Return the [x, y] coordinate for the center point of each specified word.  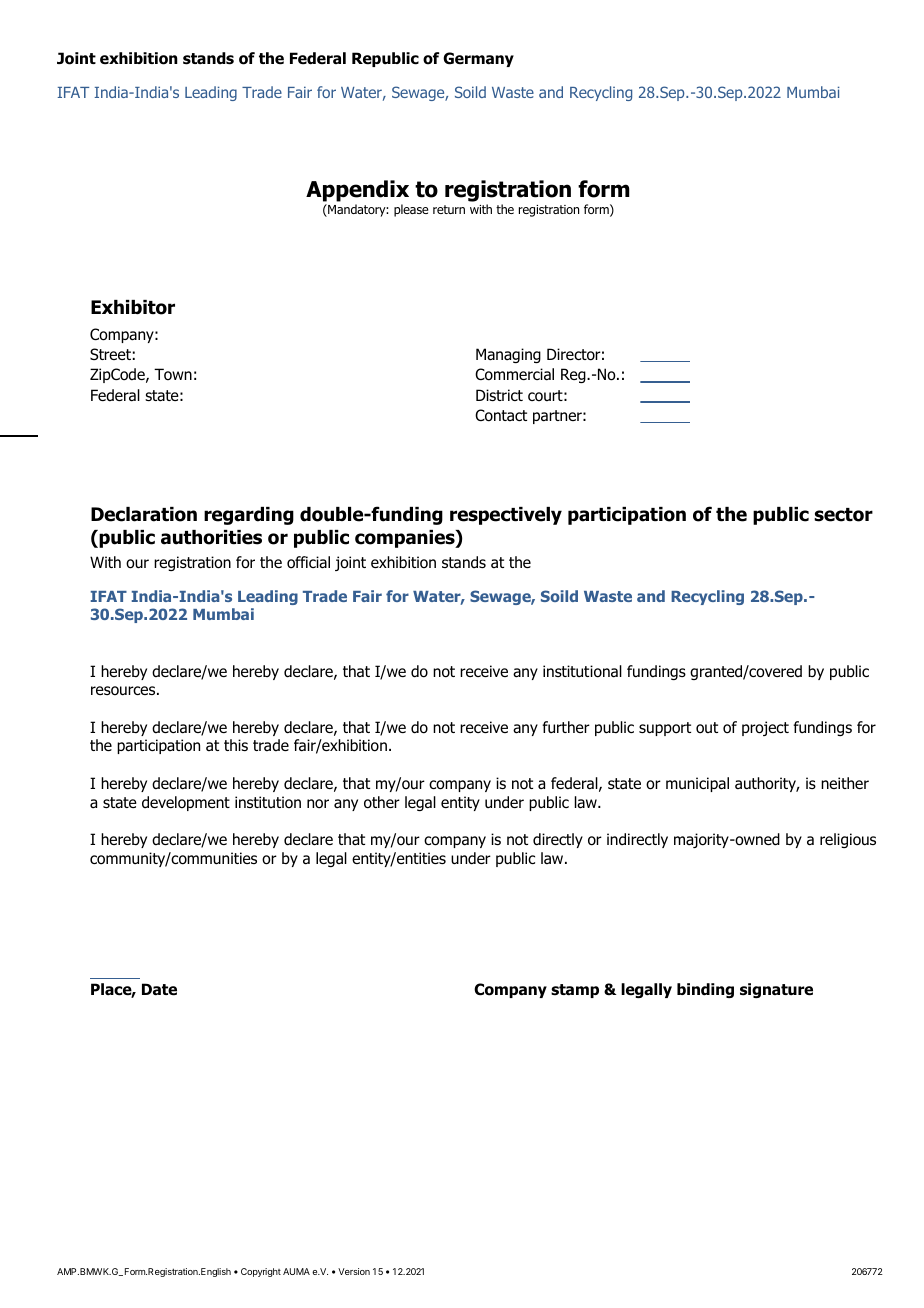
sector [843, 515]
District [499, 395]
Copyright [261, 1272]
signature [776, 990]
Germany [478, 59]
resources [124, 691]
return [449, 209]
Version [354, 1271]
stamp [575, 991]
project [765, 728]
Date [159, 989]
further [566, 727]
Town [173, 374]
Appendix [357, 191]
